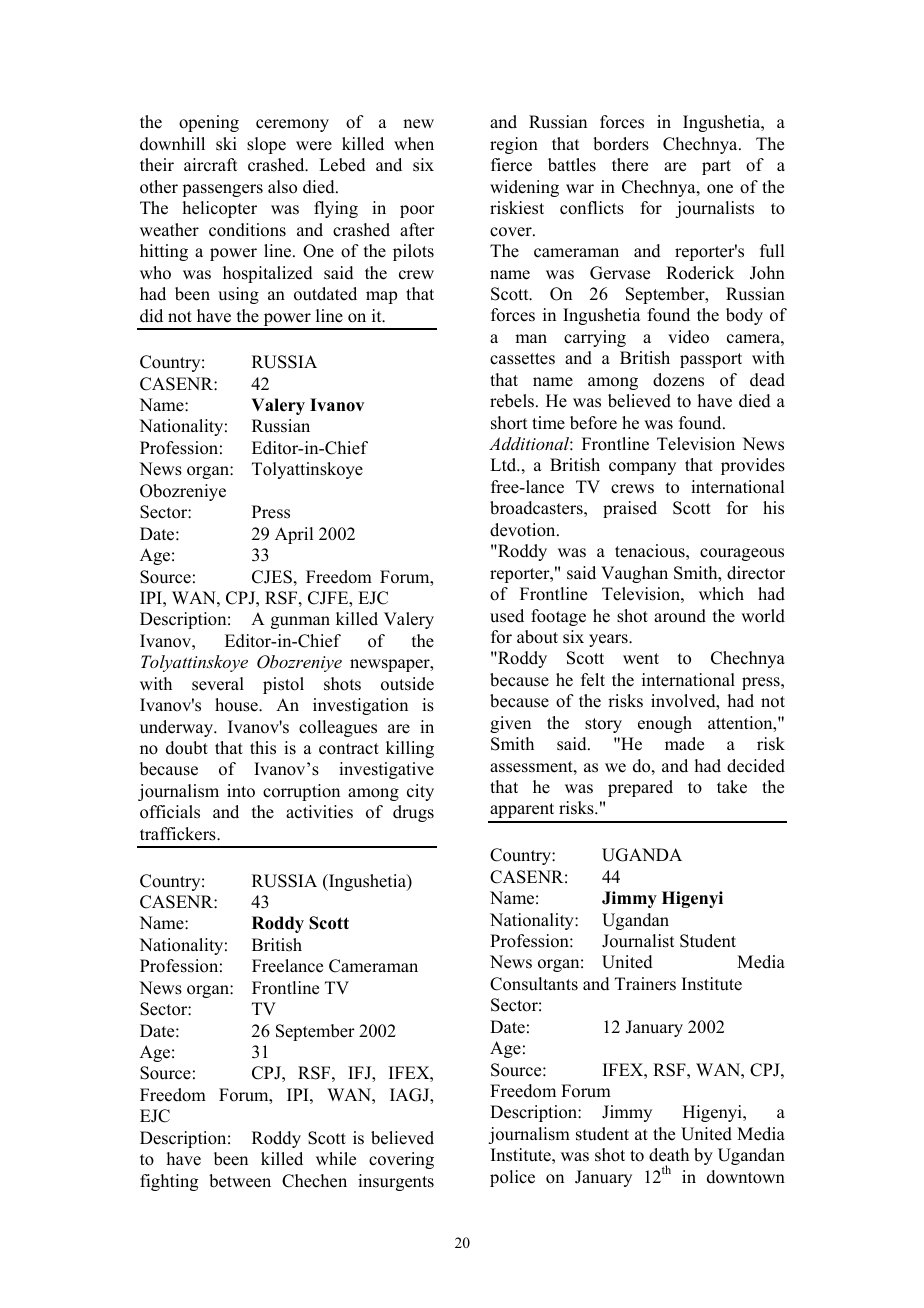 Image resolution: width=924 pixels, height=1308 pixels. What do you see at coordinates (413, 813) in the page?
I see `drugs` at bounding box center [413, 813].
